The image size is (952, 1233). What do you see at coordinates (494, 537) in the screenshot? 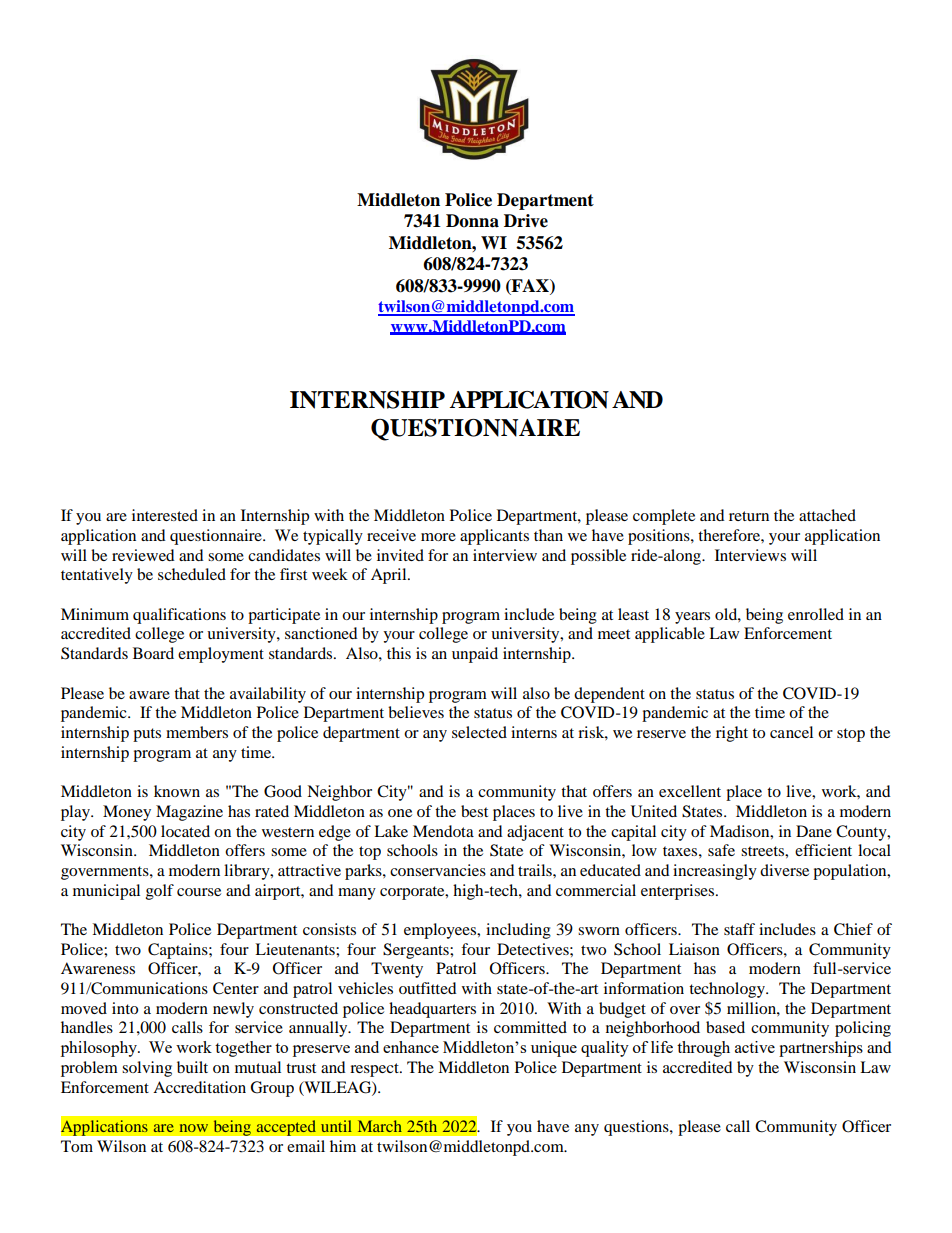
I see `applicants` at bounding box center [494, 537].
